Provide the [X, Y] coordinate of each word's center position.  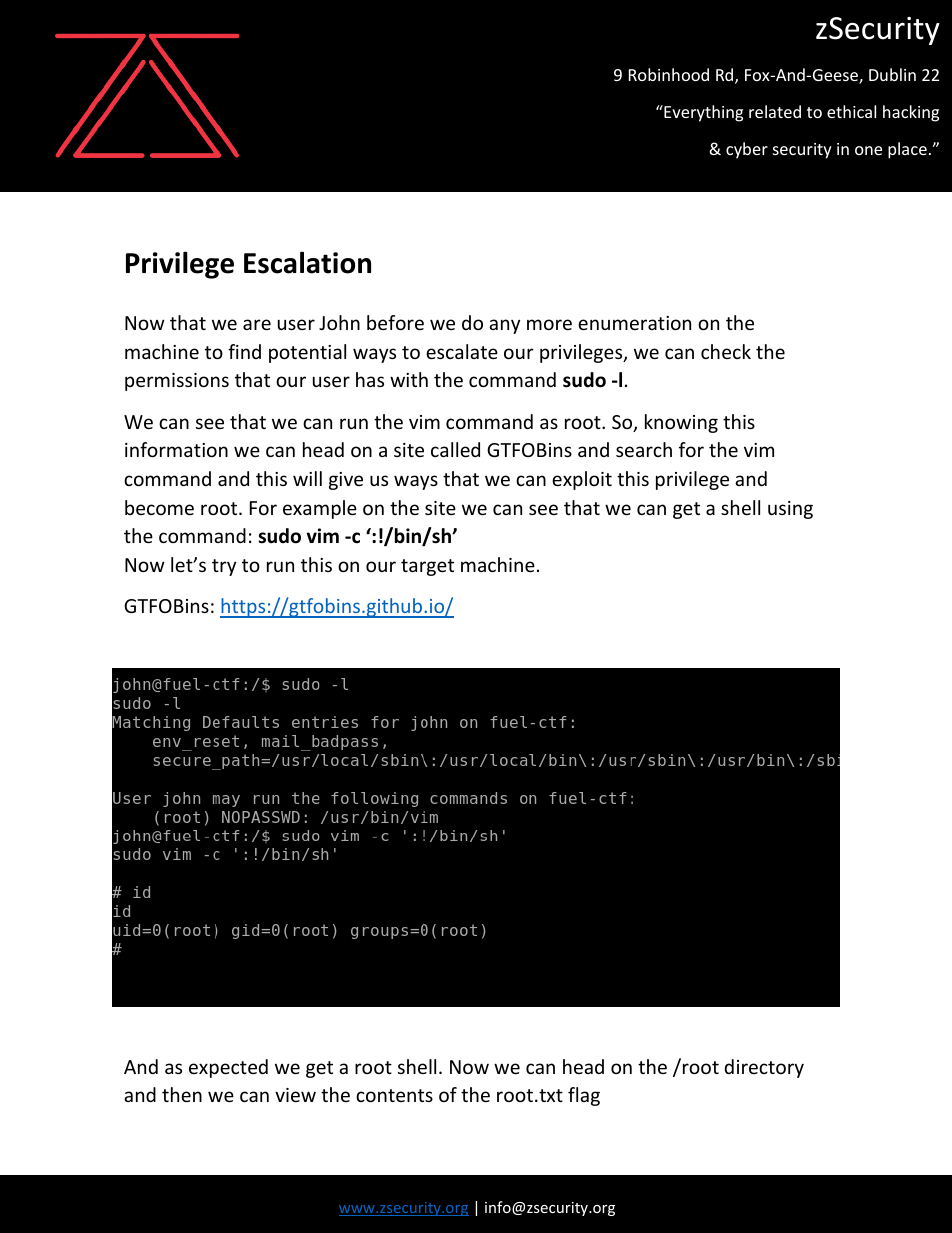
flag [584, 1096]
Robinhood [669, 74]
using [790, 510]
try [224, 567]
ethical [851, 111]
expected [228, 1068]
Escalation [307, 262]
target [427, 567]
